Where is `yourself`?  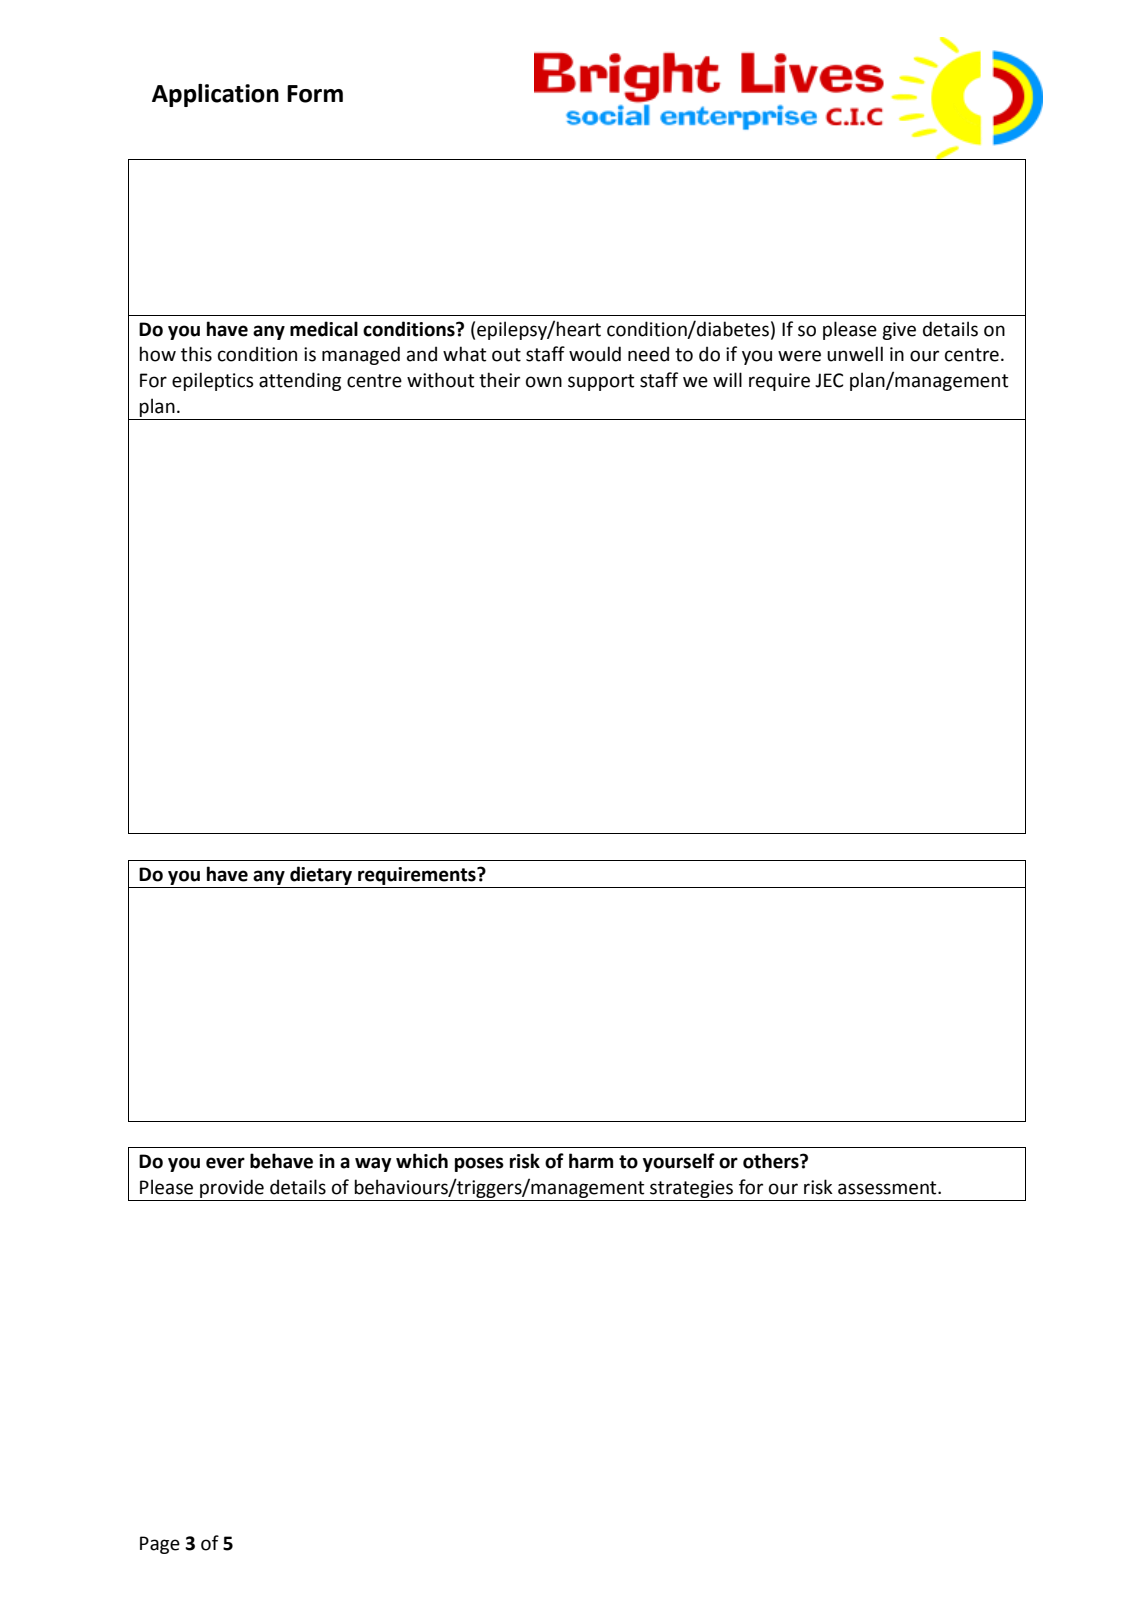
yourself is located at coordinates (679, 1162).
